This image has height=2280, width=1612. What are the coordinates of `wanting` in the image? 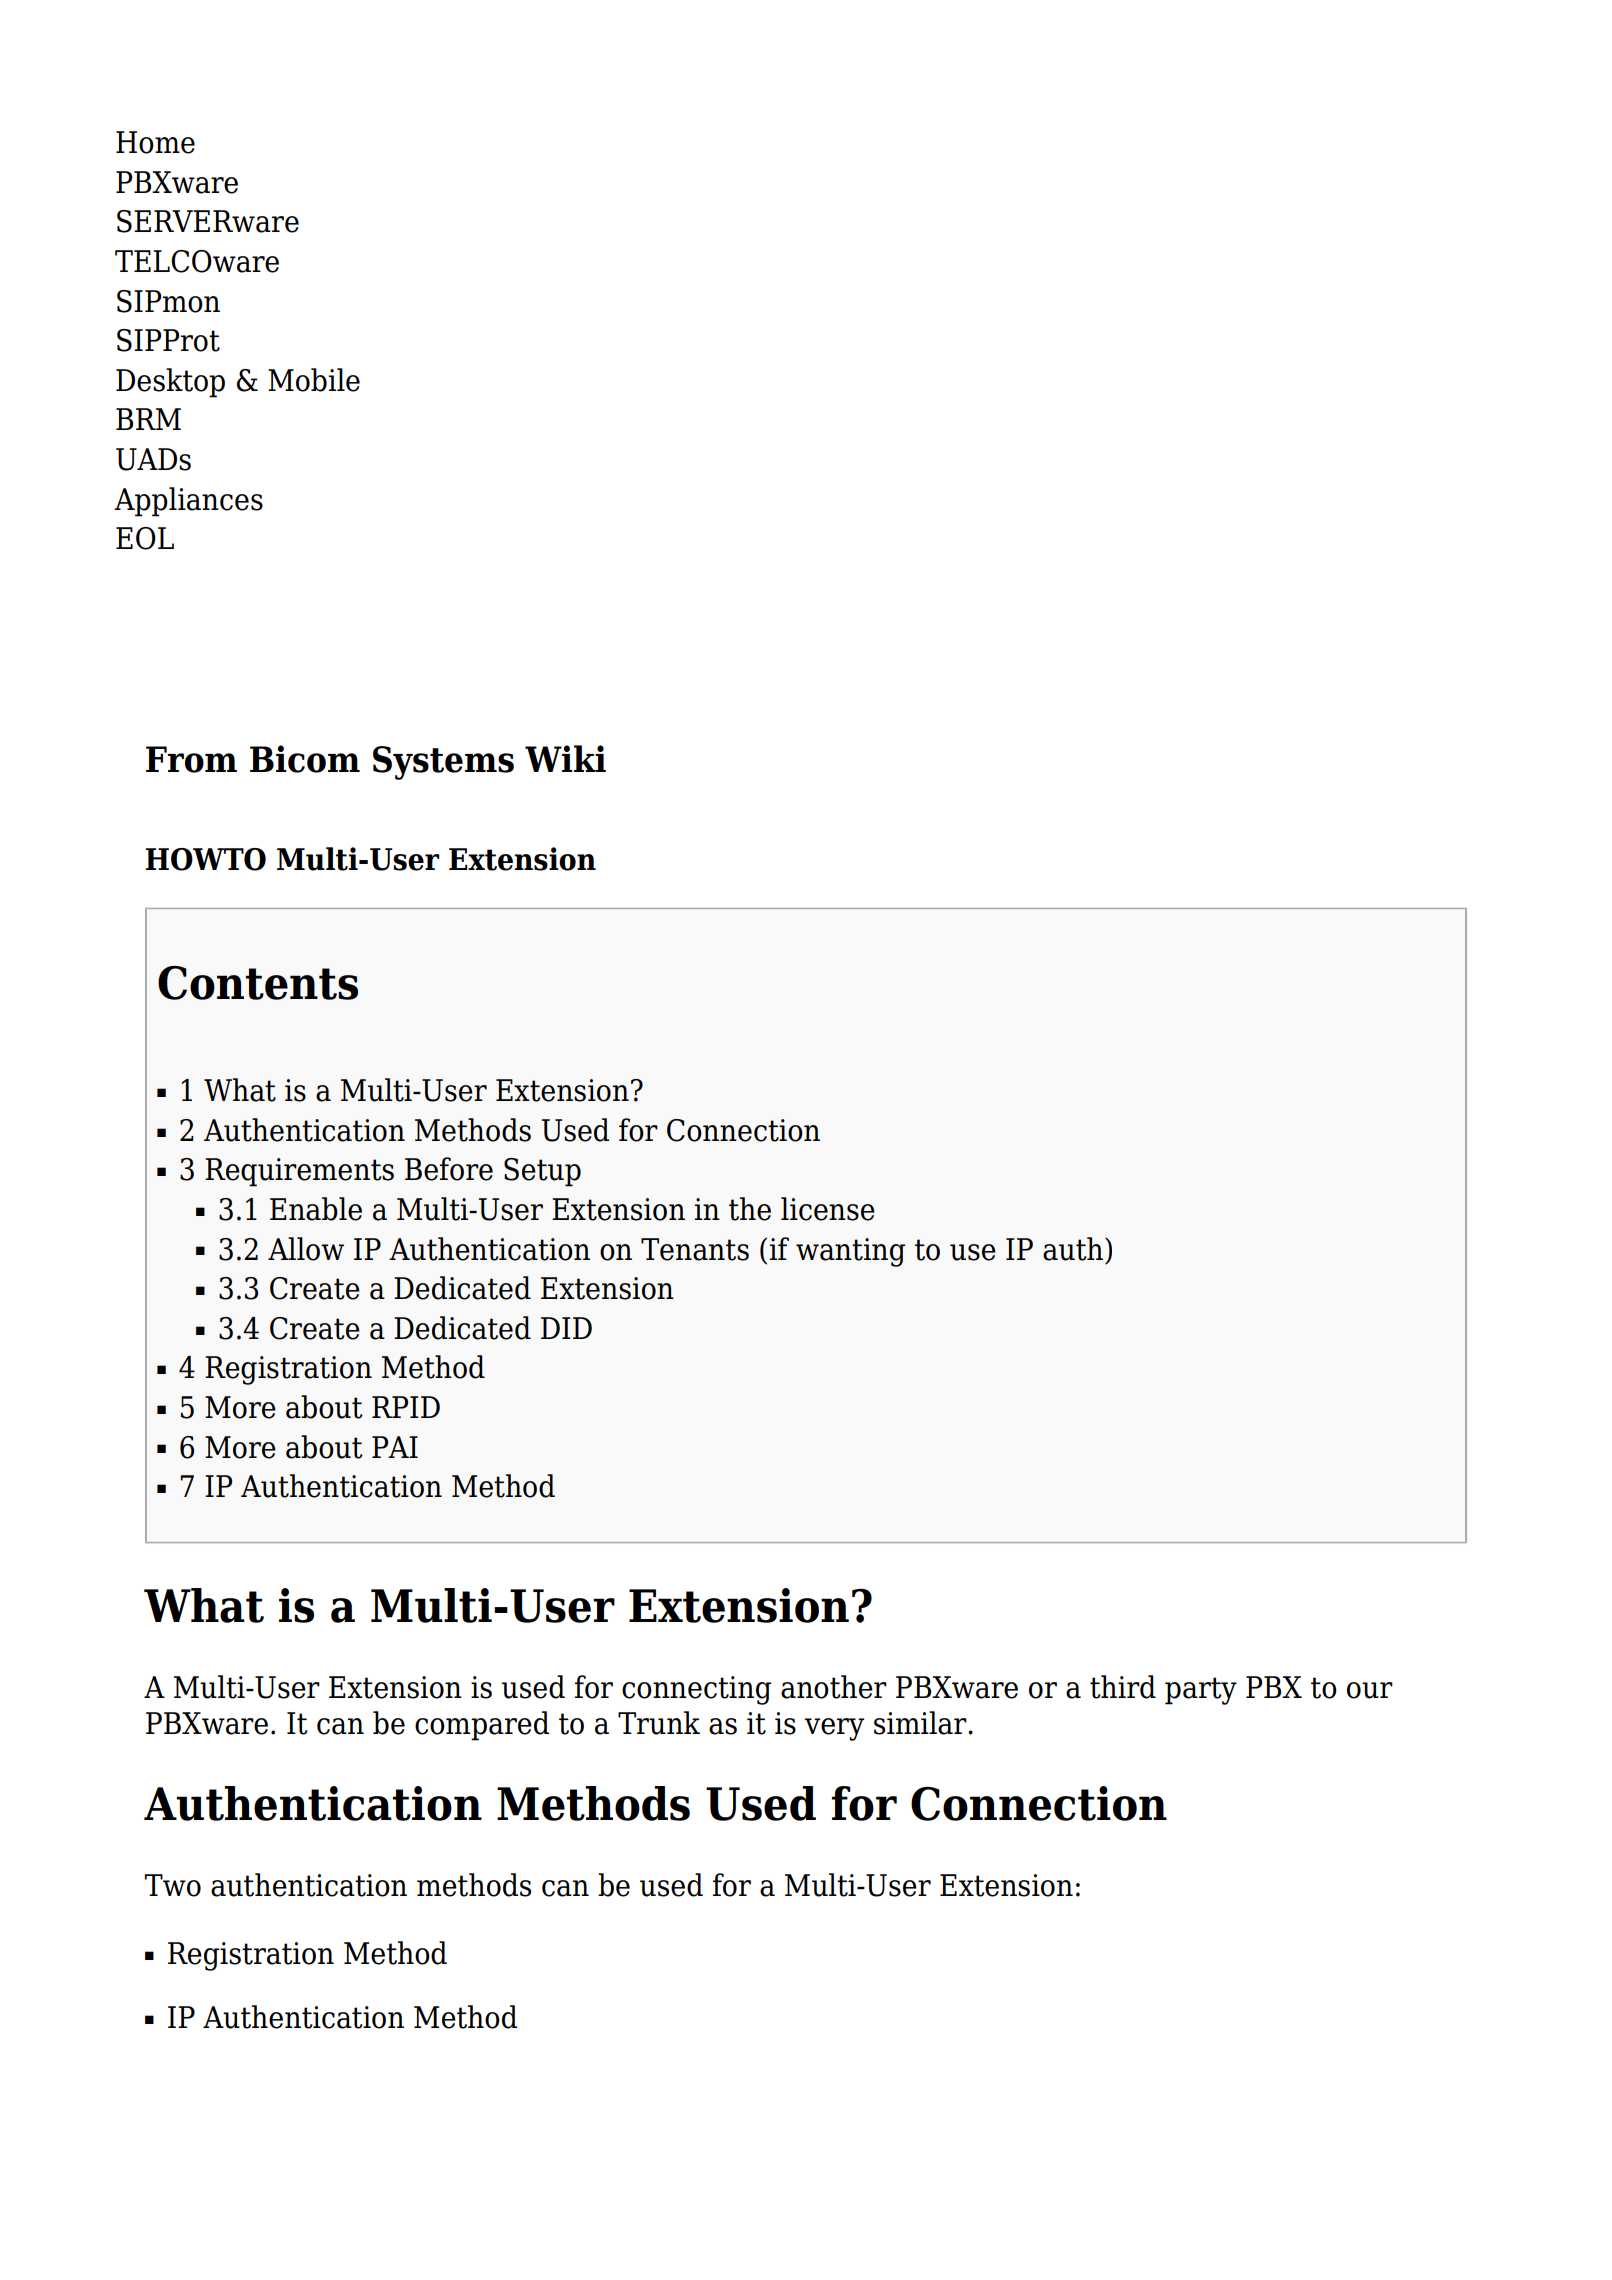 It's located at (850, 1252).
